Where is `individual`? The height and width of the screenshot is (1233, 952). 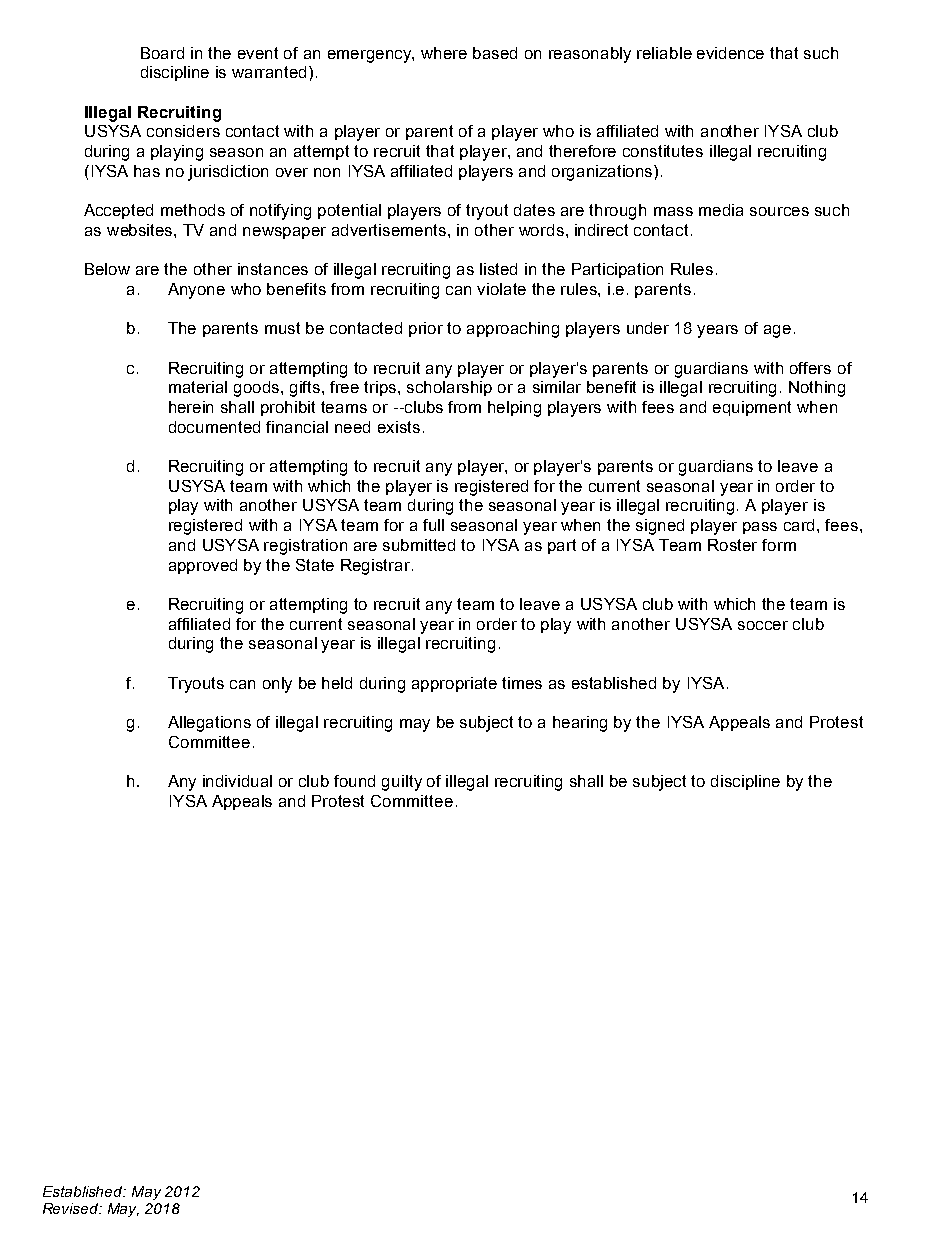 individual is located at coordinates (237, 781).
